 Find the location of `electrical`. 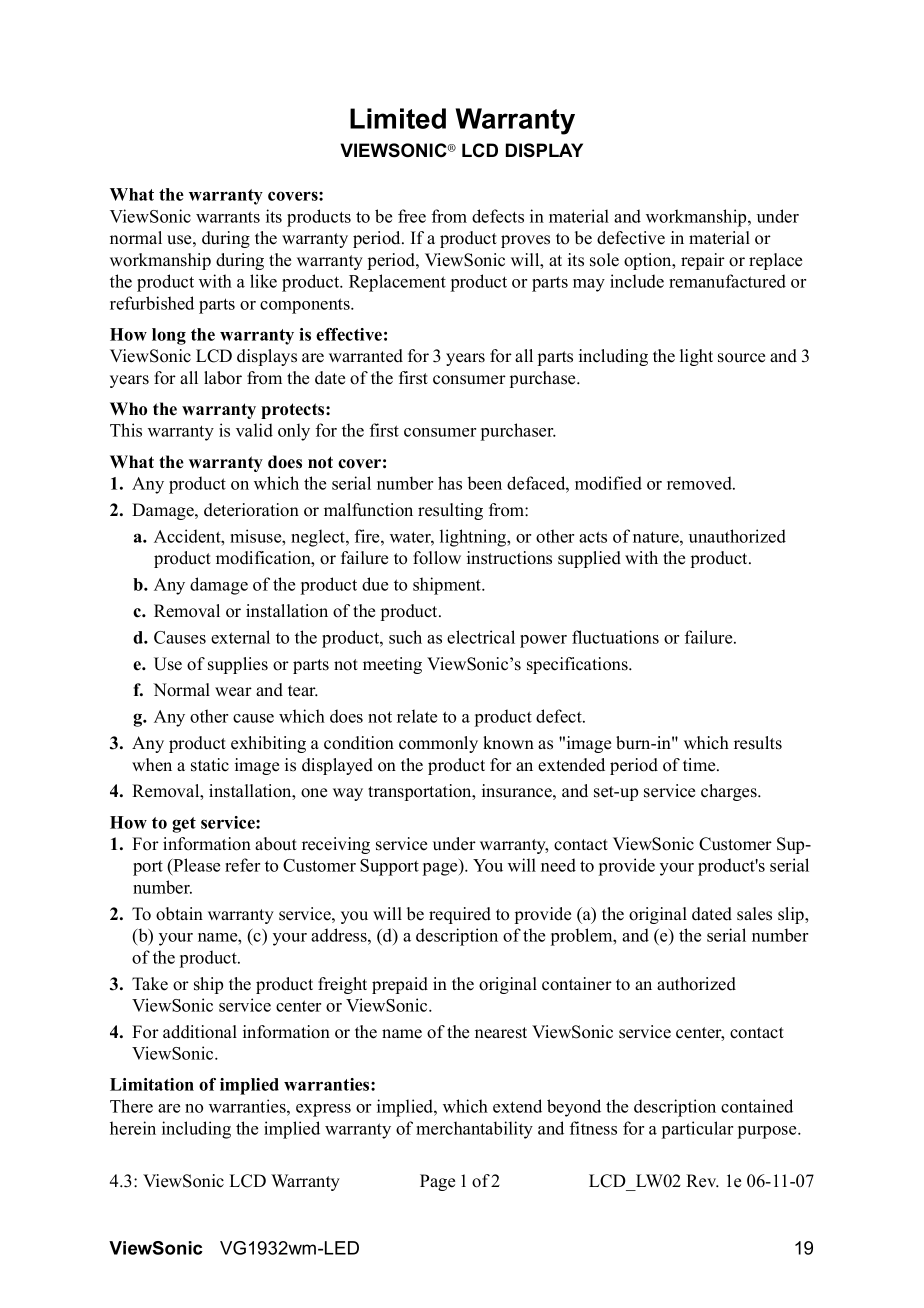

electrical is located at coordinates (481, 637).
